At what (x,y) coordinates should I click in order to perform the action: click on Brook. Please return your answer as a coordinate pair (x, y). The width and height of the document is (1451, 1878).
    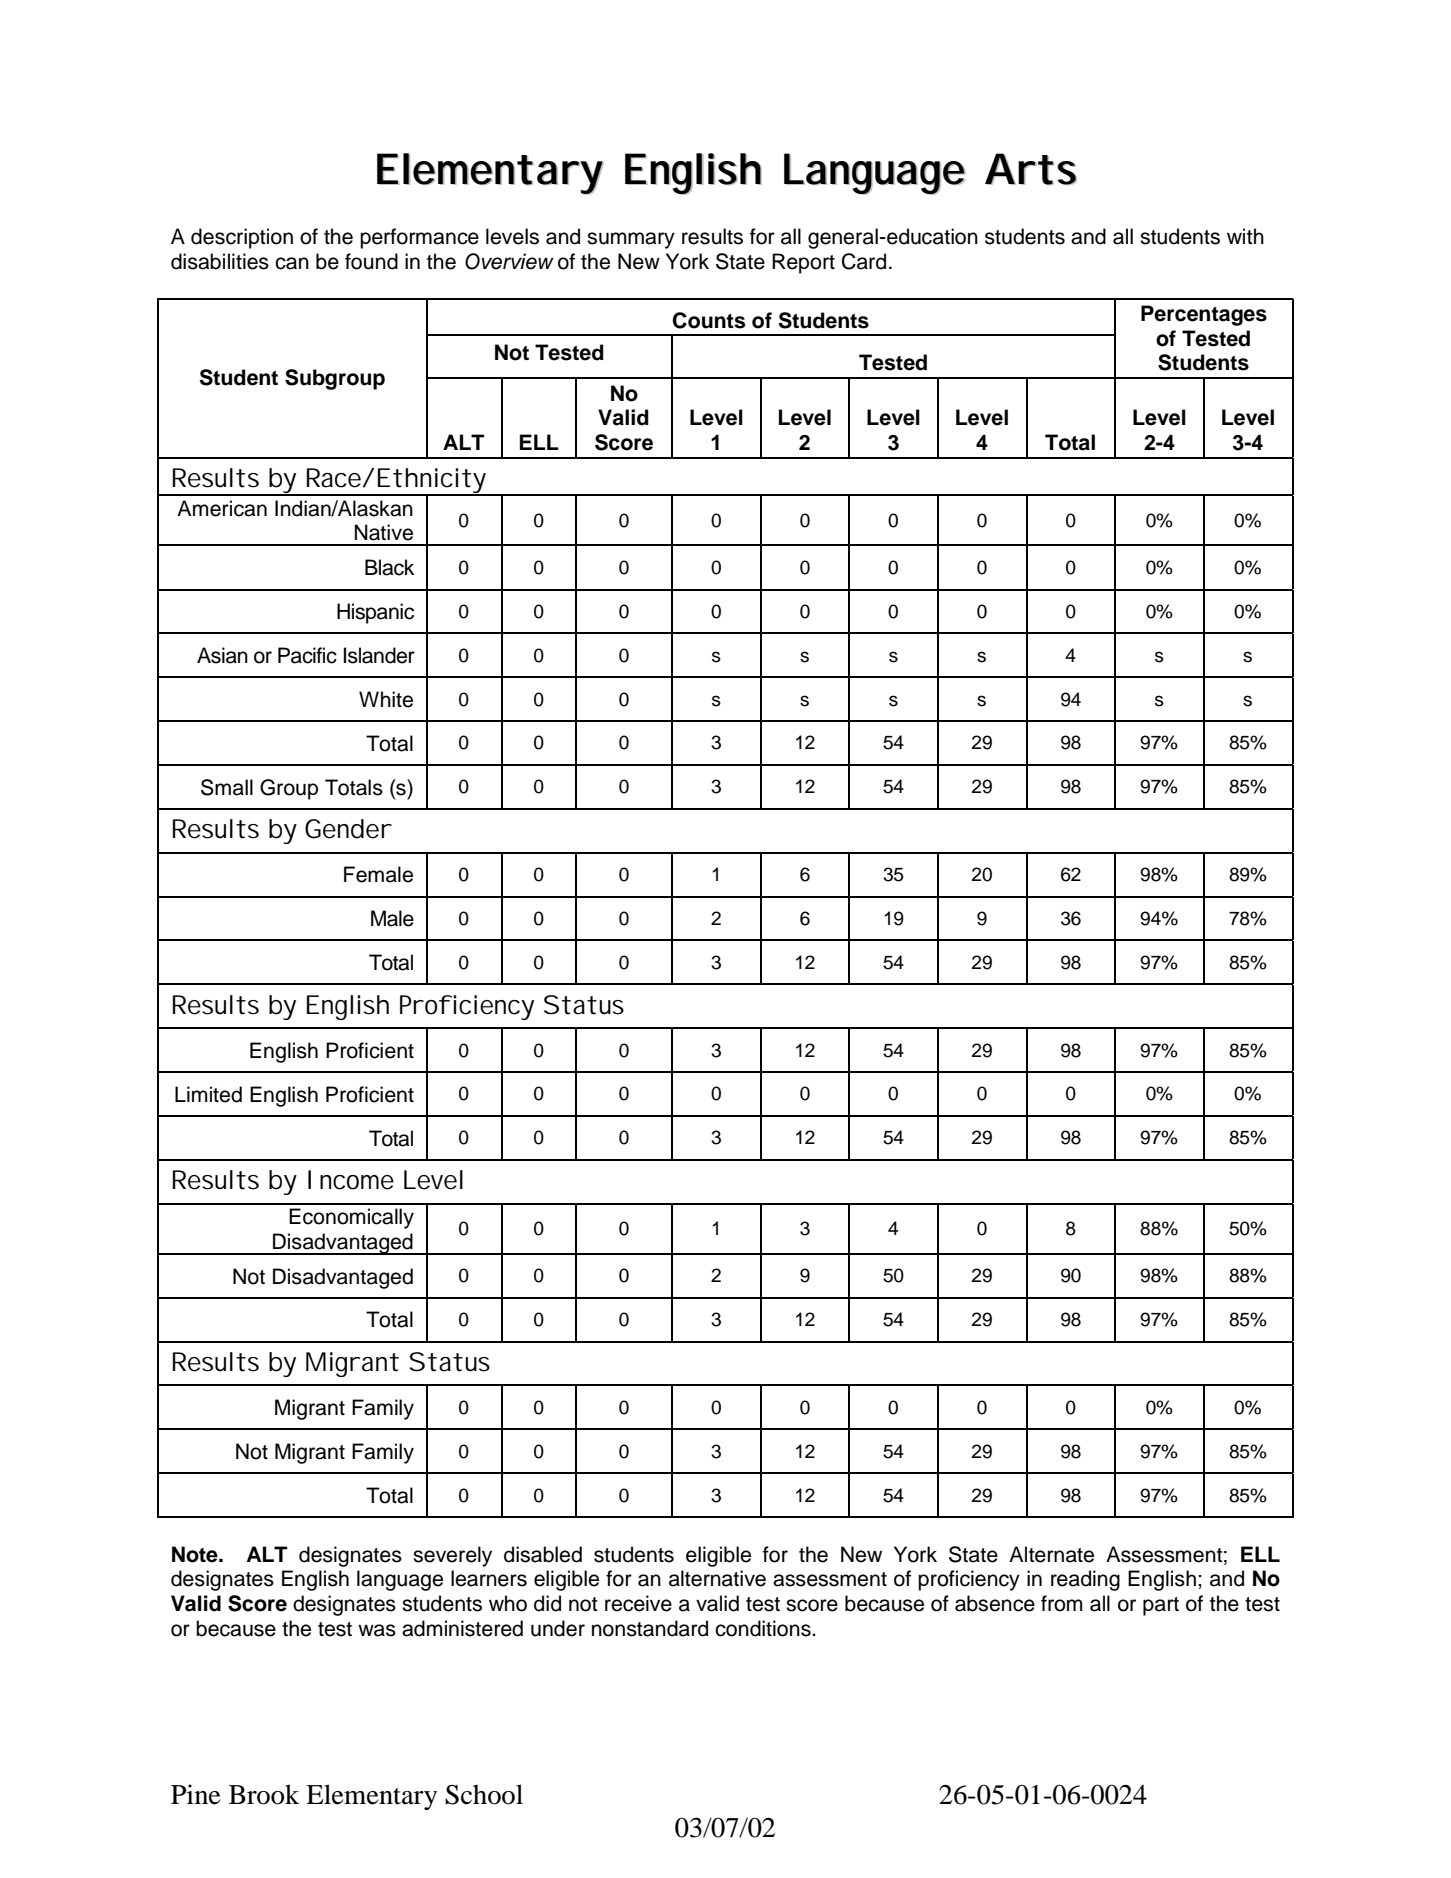
    Looking at the image, I should click on (264, 1794).
